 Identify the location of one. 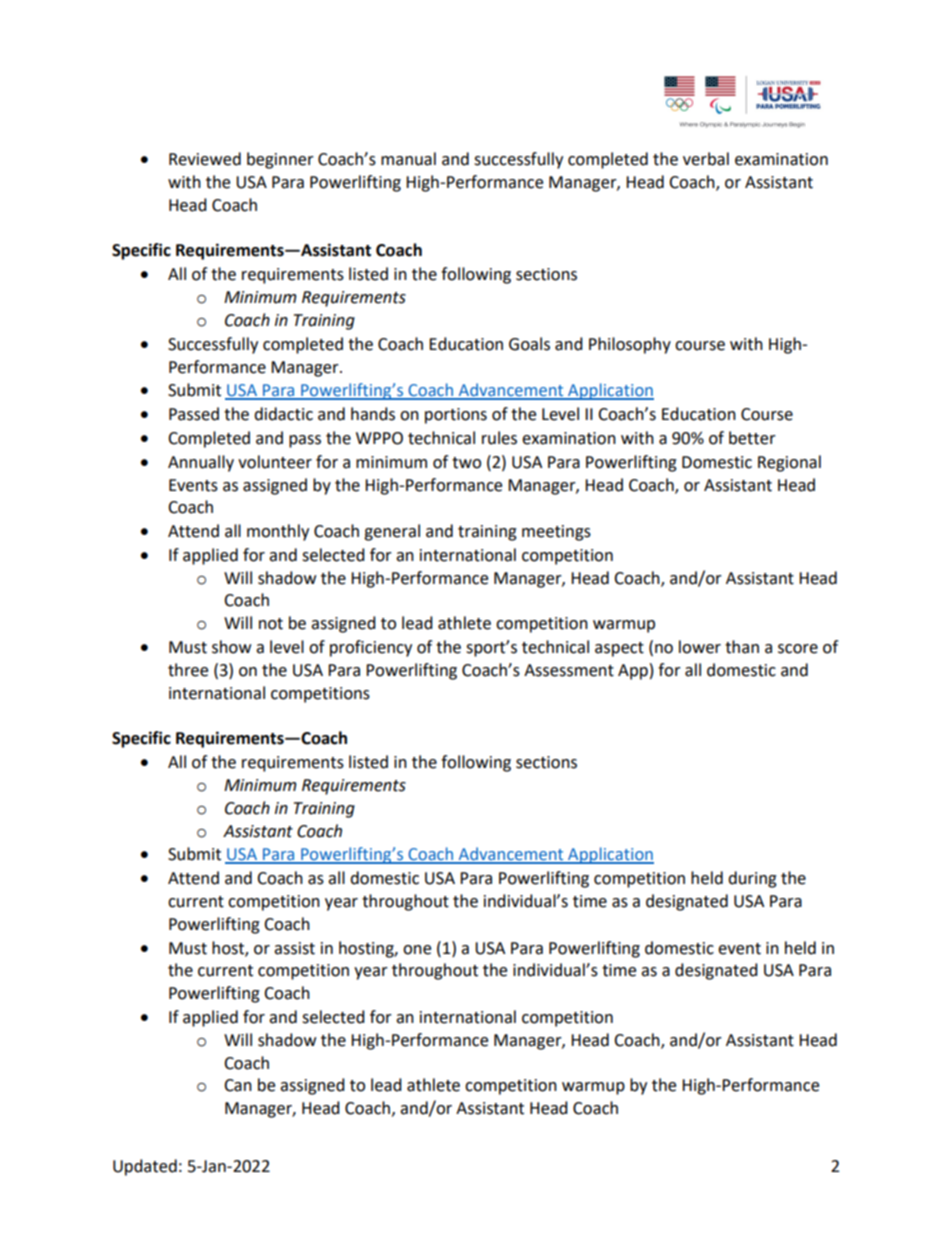
(417, 950).
